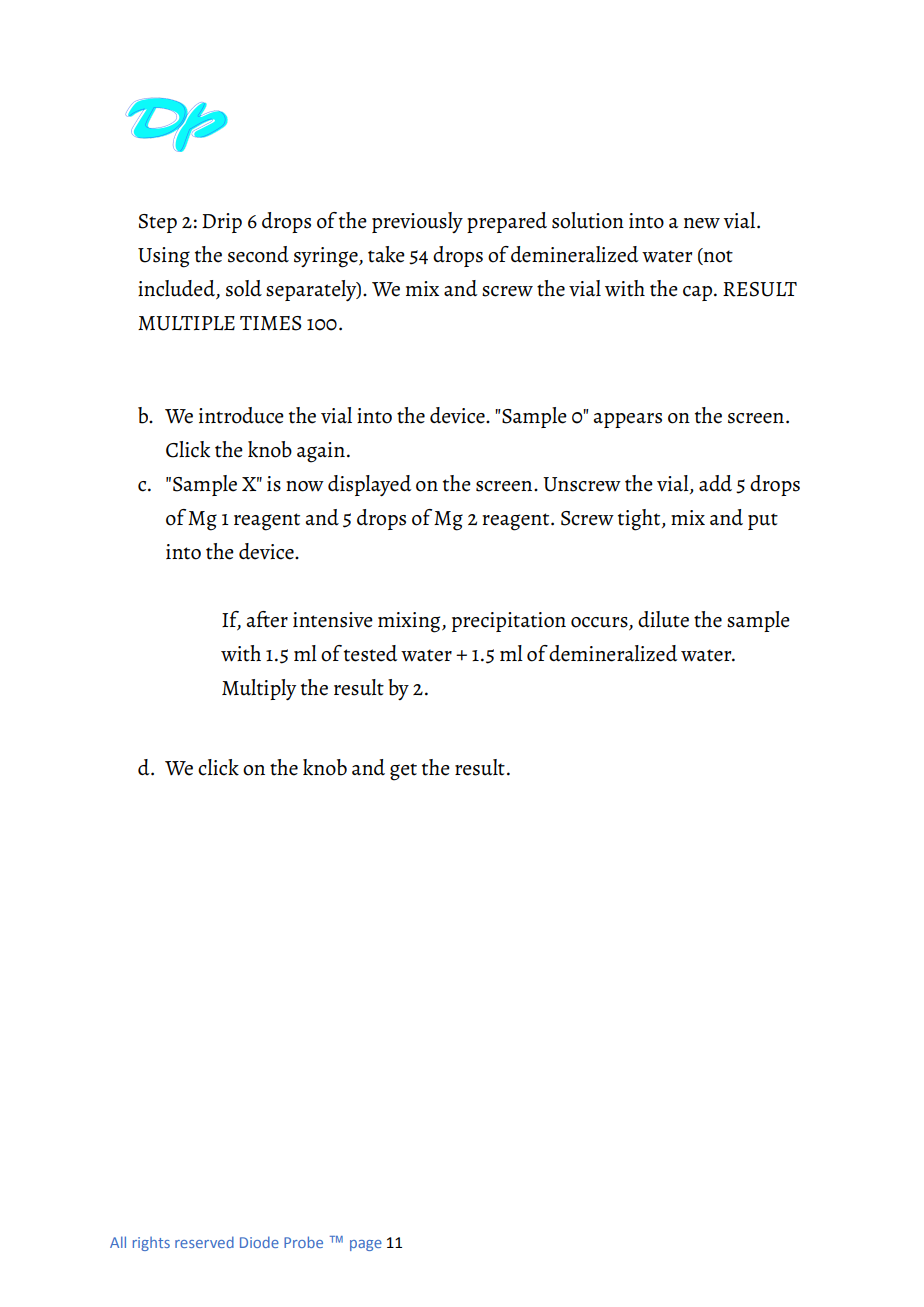 The width and height of the screenshot is (924, 1307). I want to click on dilute, so click(663, 619).
